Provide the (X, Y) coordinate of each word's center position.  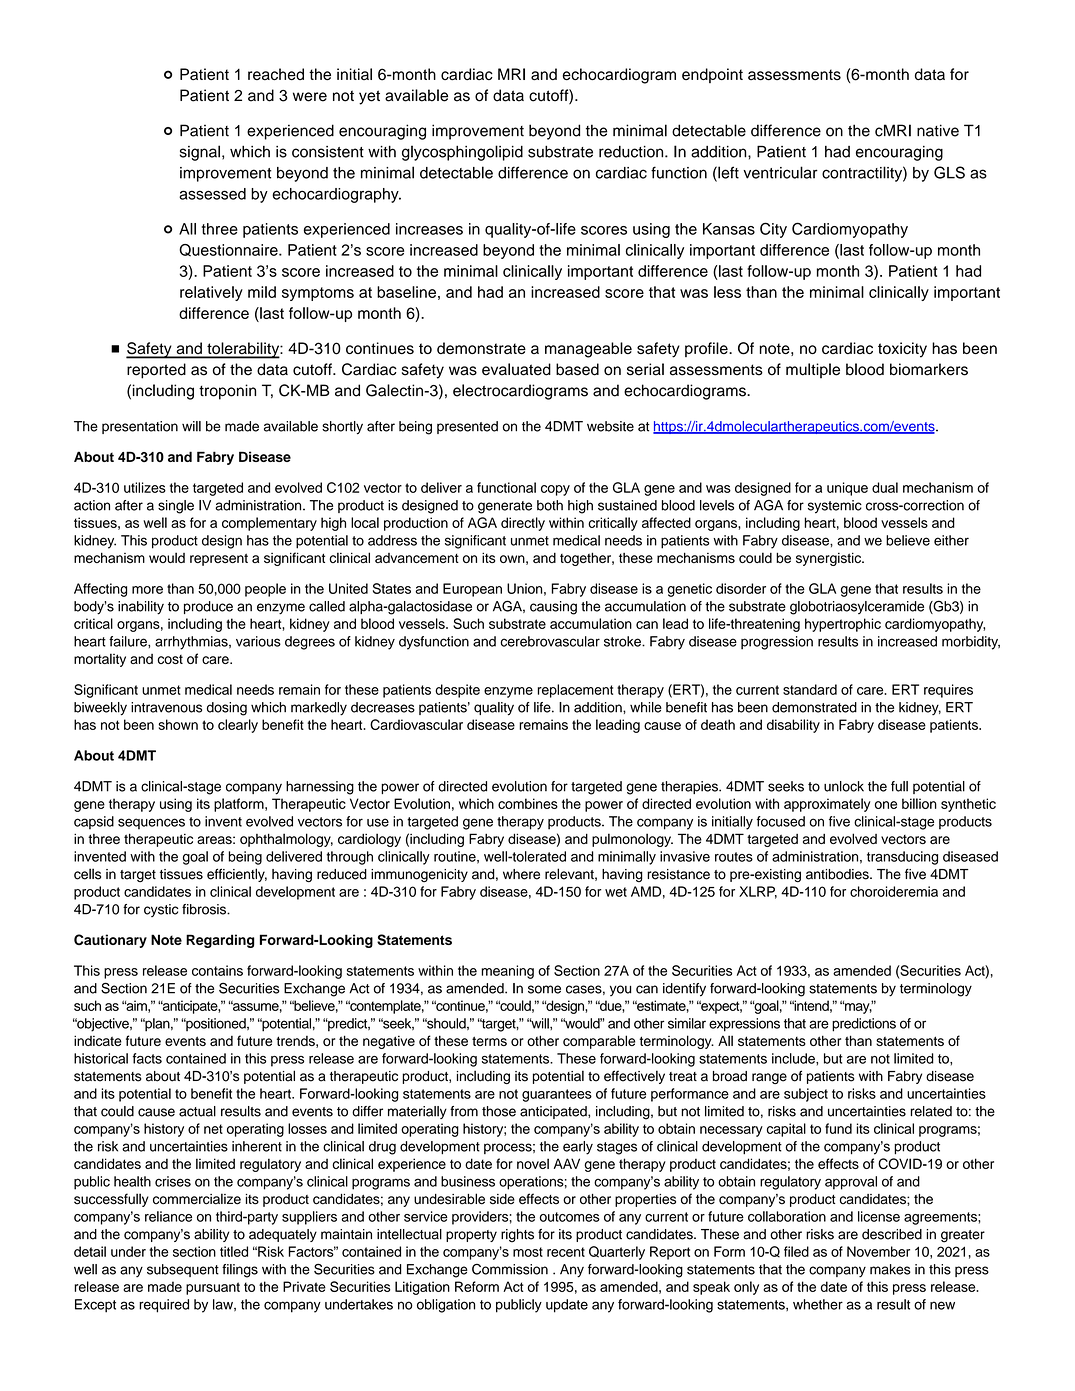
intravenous (166, 707)
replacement (575, 691)
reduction (632, 152)
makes (890, 1269)
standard (810, 689)
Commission (510, 1269)
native (938, 130)
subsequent (183, 1270)
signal (200, 153)
